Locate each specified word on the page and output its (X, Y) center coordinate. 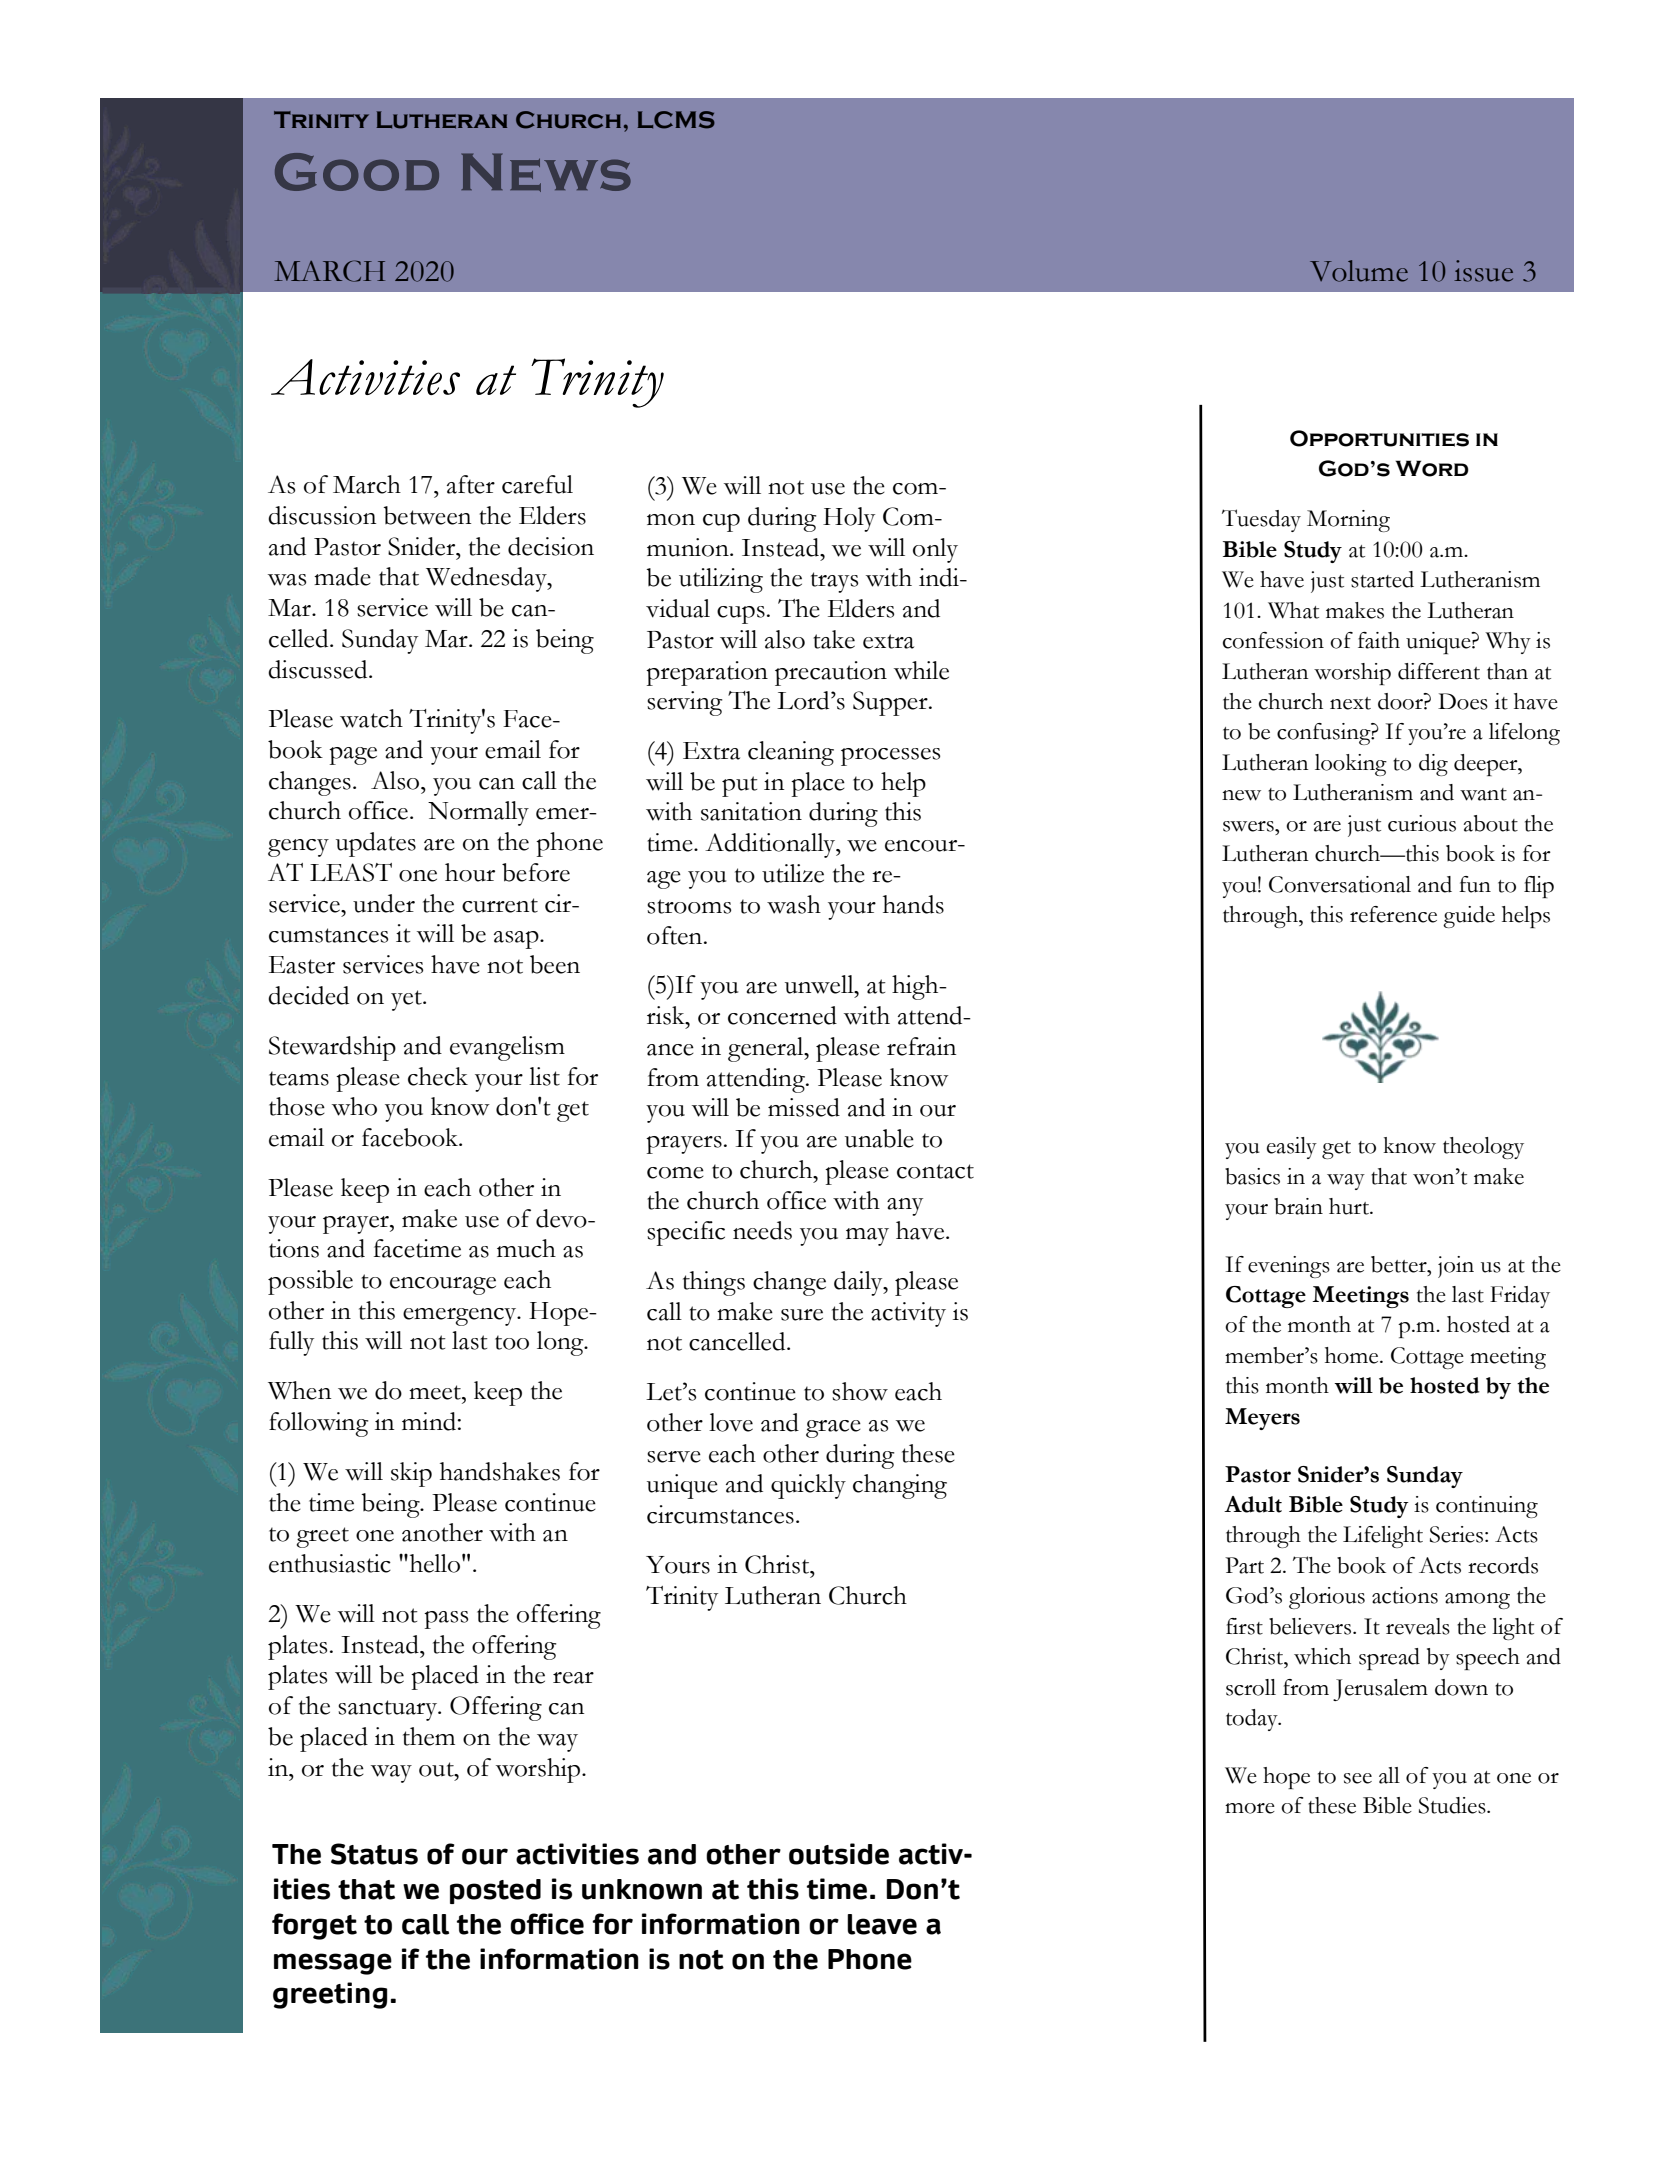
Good (357, 172)
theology (1483, 1148)
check (438, 1076)
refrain (921, 1046)
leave (882, 1924)
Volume (1359, 271)
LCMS (676, 120)
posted (495, 1891)
